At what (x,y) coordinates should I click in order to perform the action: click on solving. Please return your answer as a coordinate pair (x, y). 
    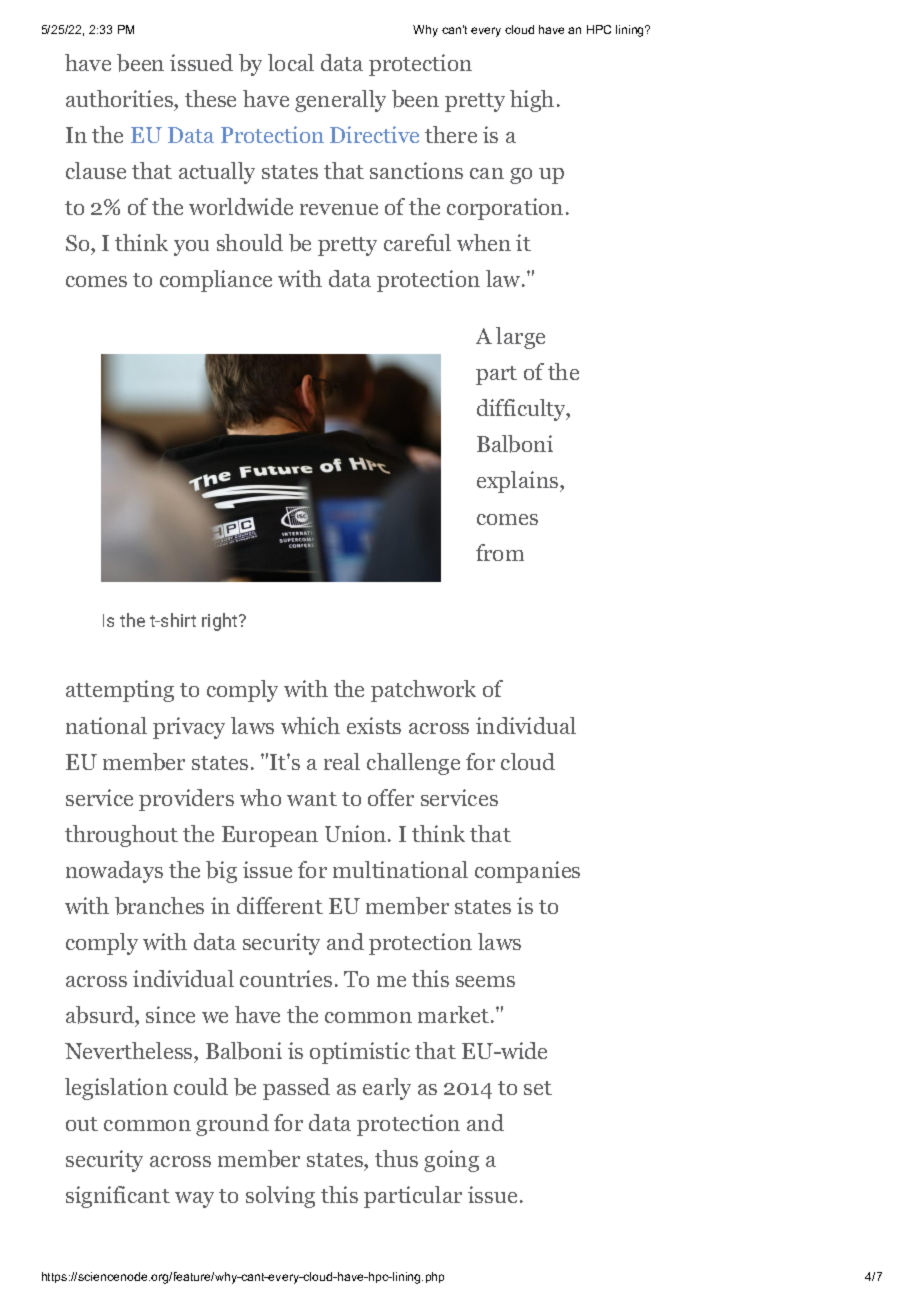
    Looking at the image, I should click on (280, 1197).
